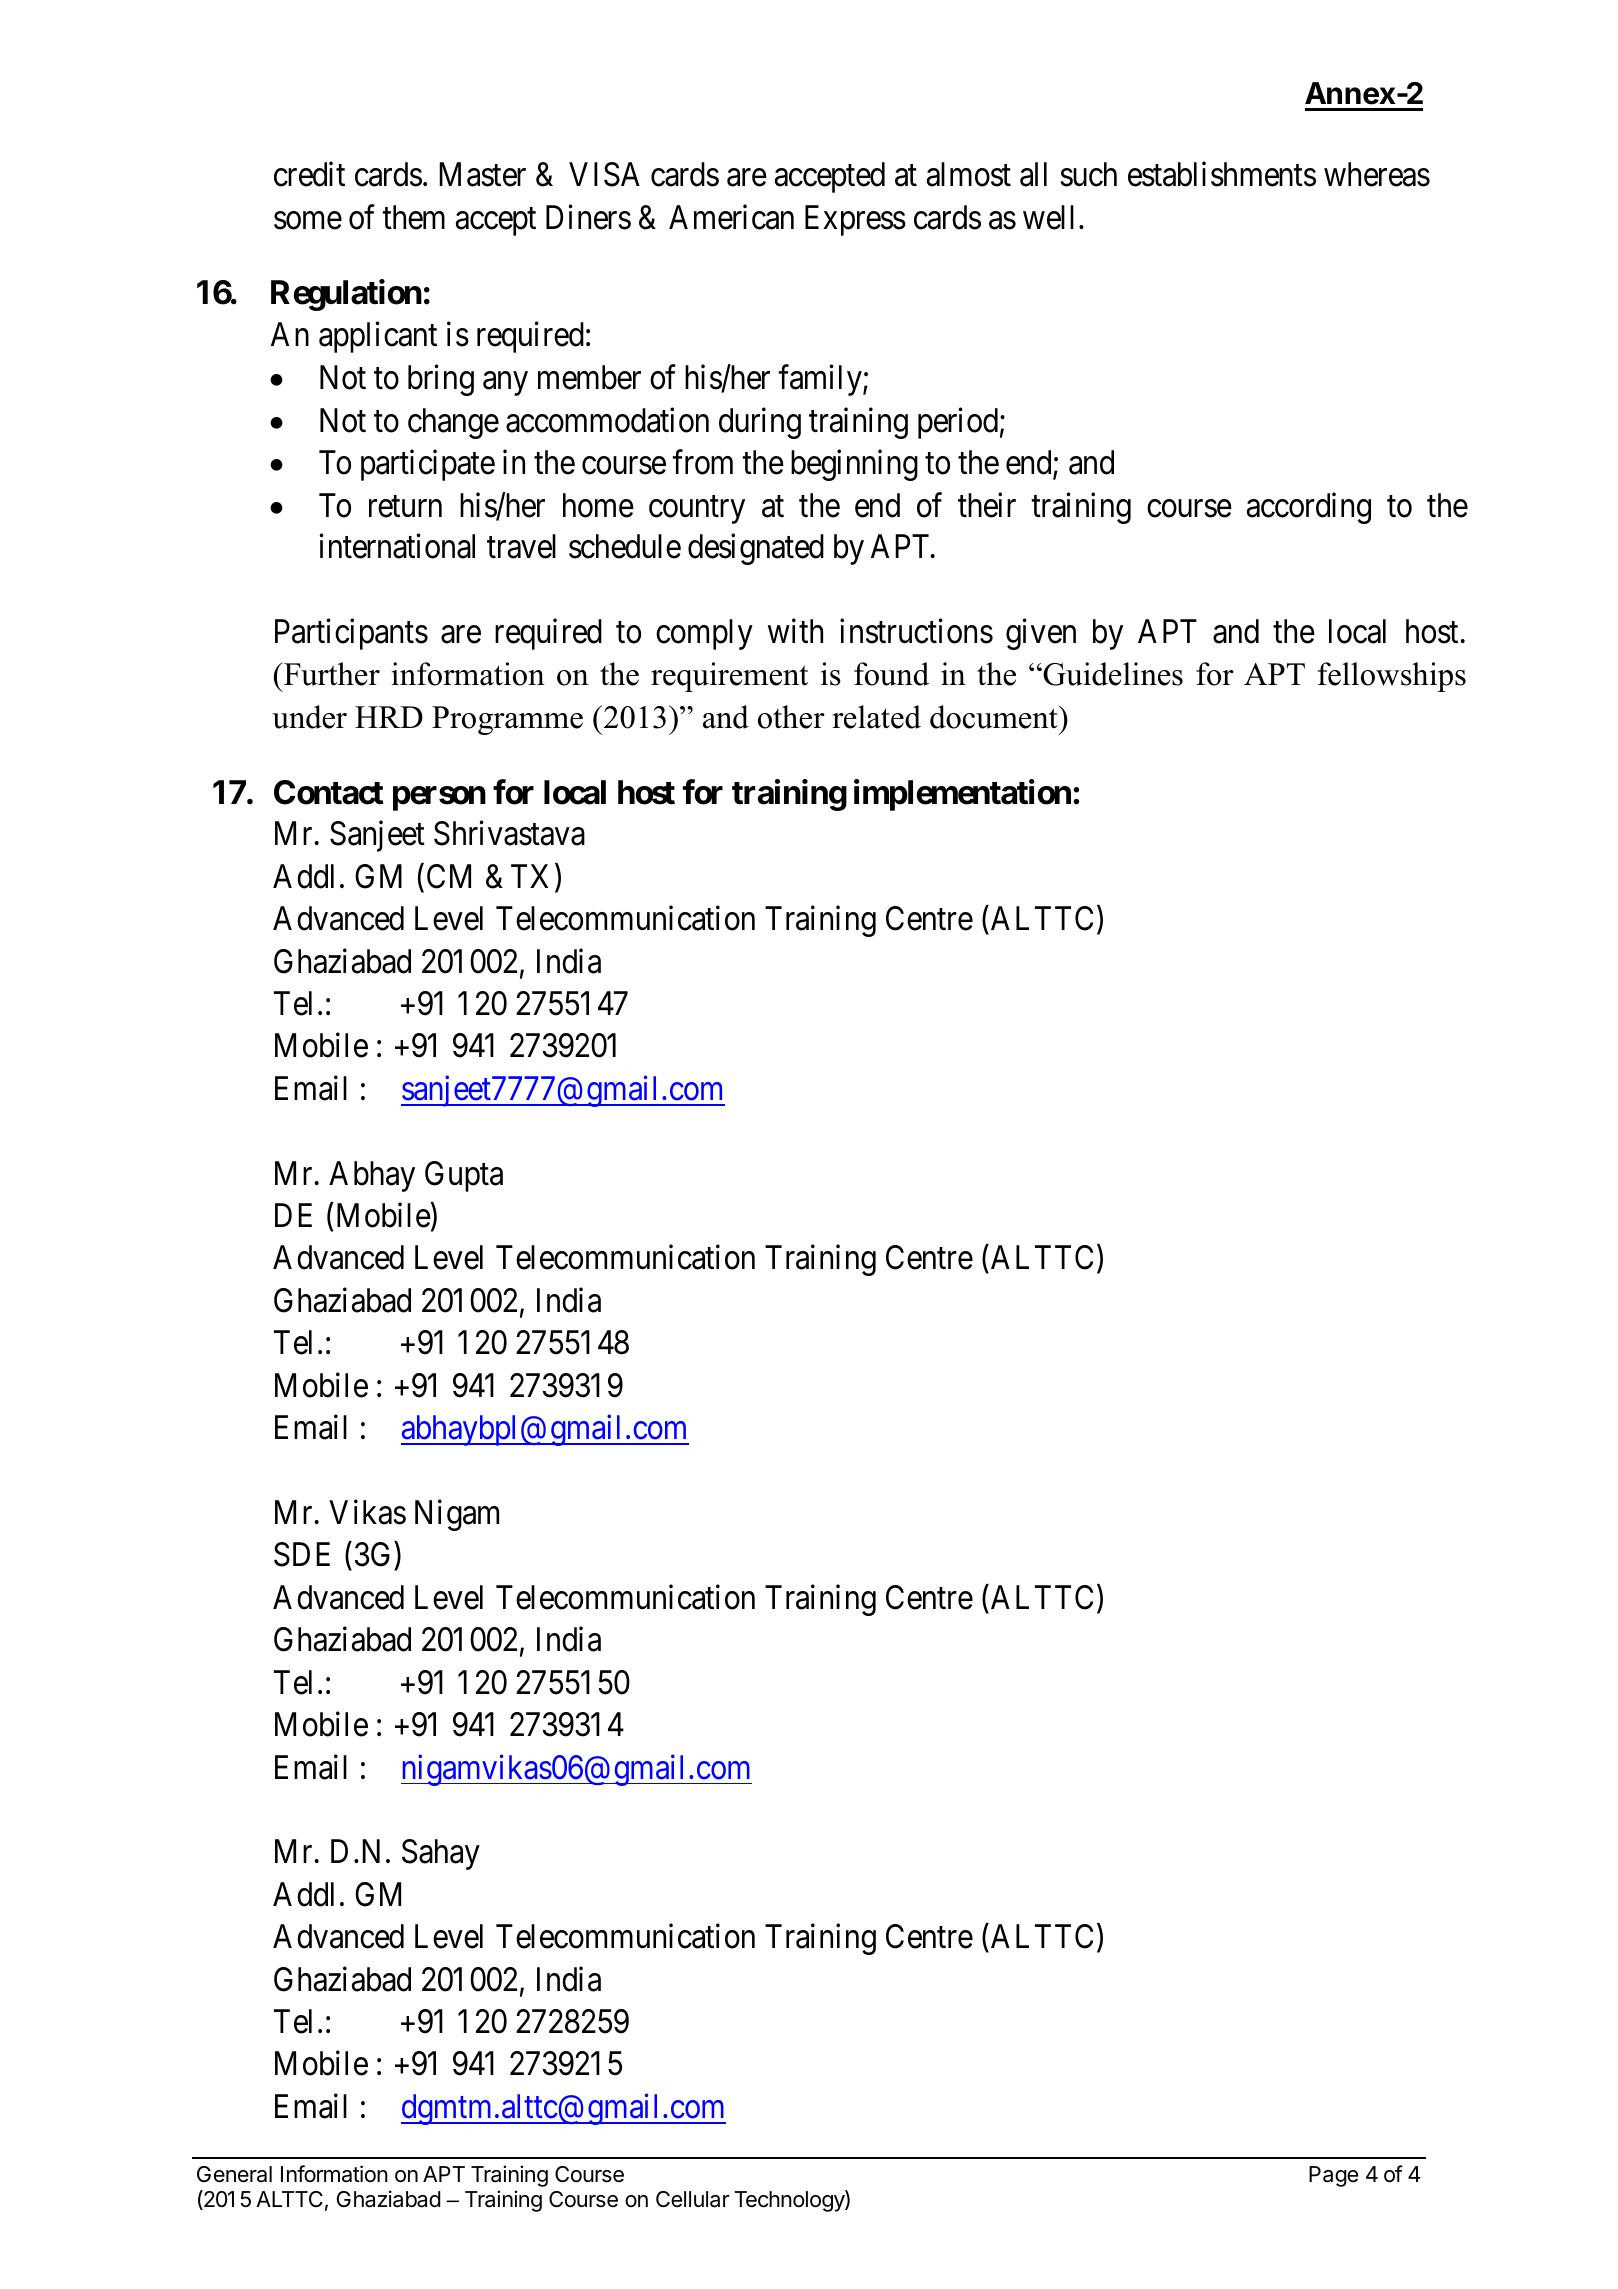 This screenshot has width=1618, height=2289. I want to click on Shrivastava, so click(509, 833).
